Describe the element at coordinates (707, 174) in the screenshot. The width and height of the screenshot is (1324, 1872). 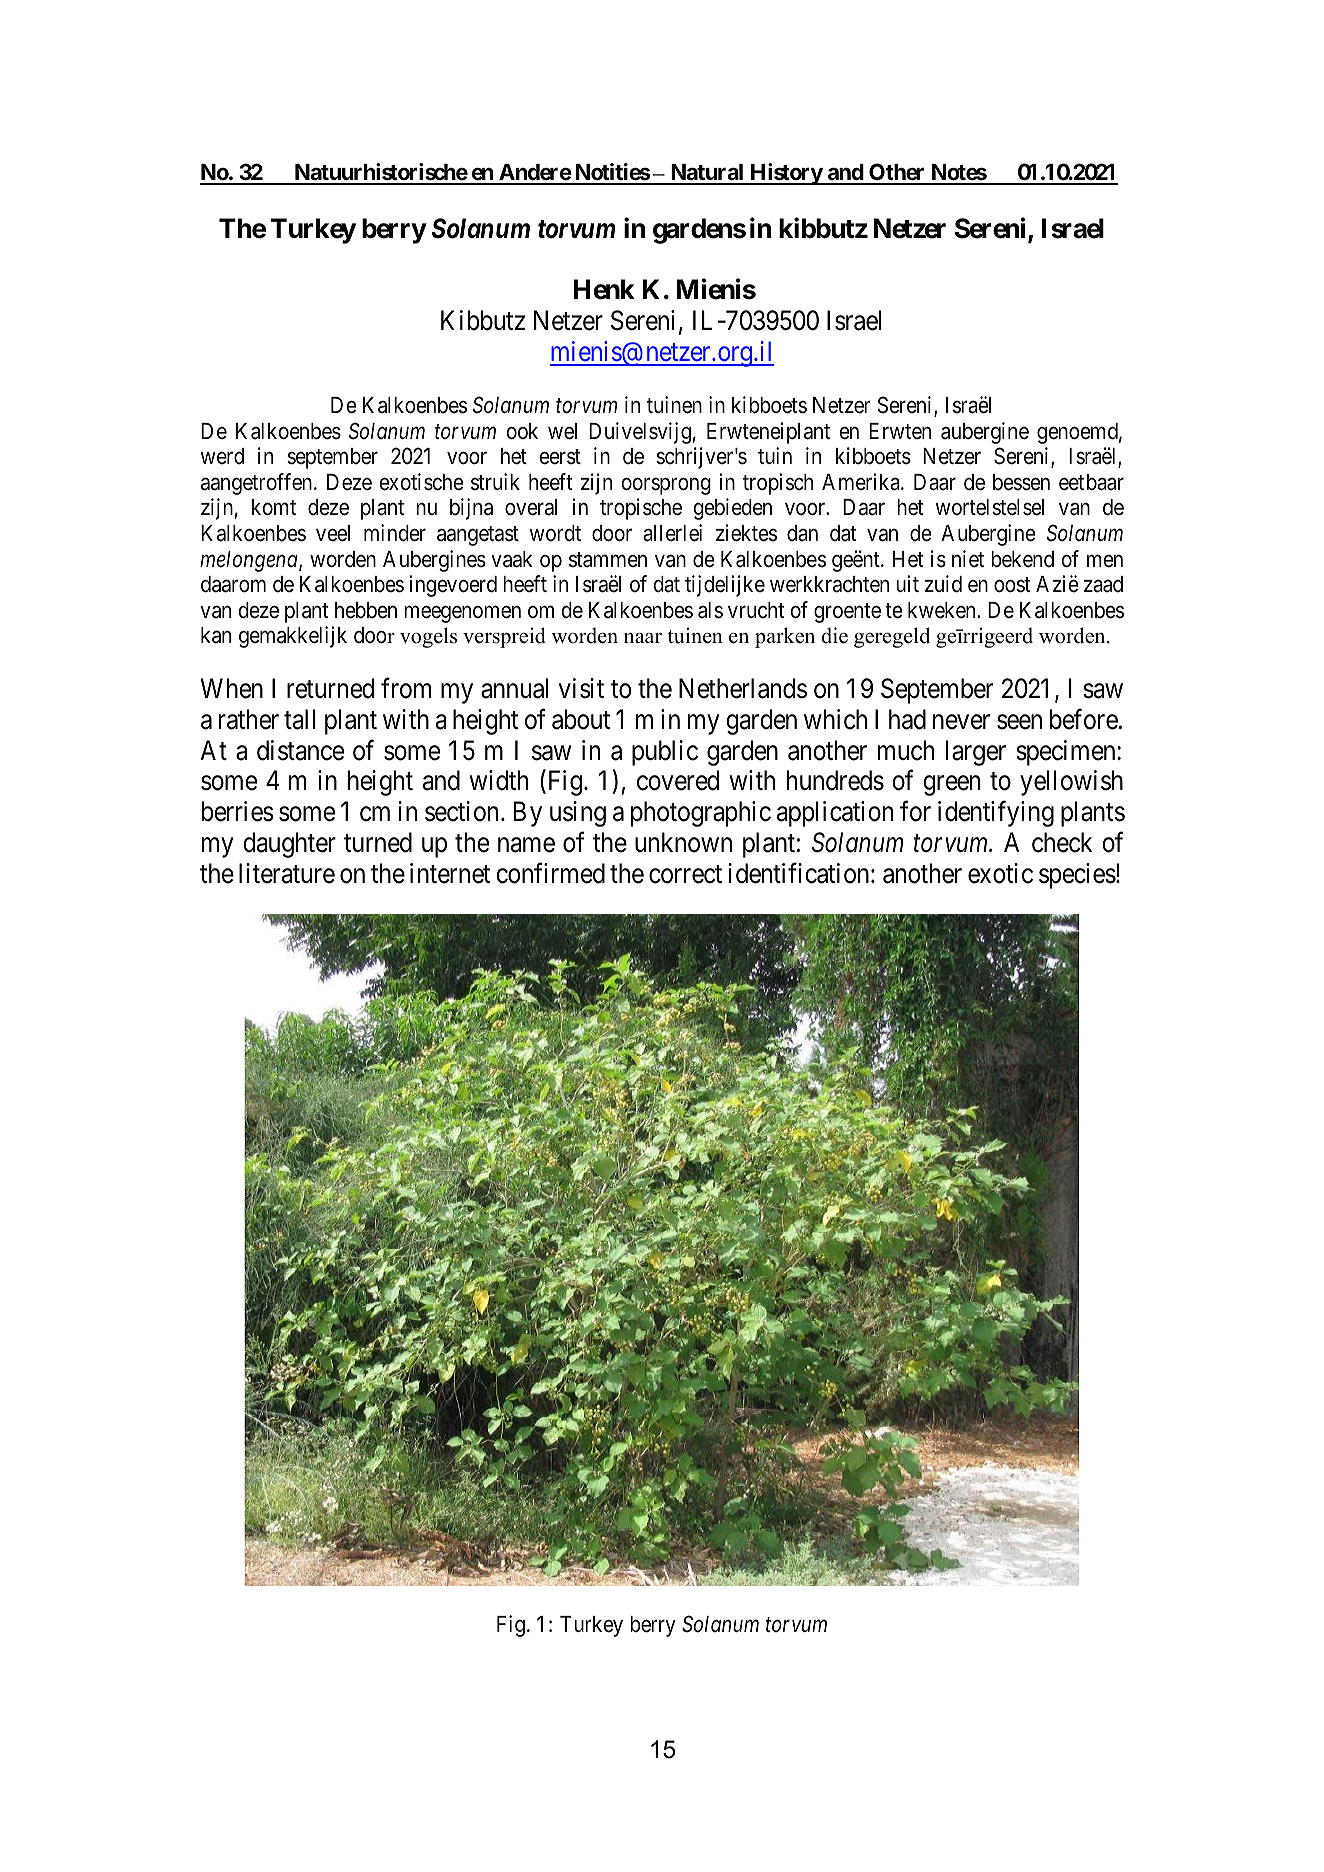
I see `Natural` at that location.
